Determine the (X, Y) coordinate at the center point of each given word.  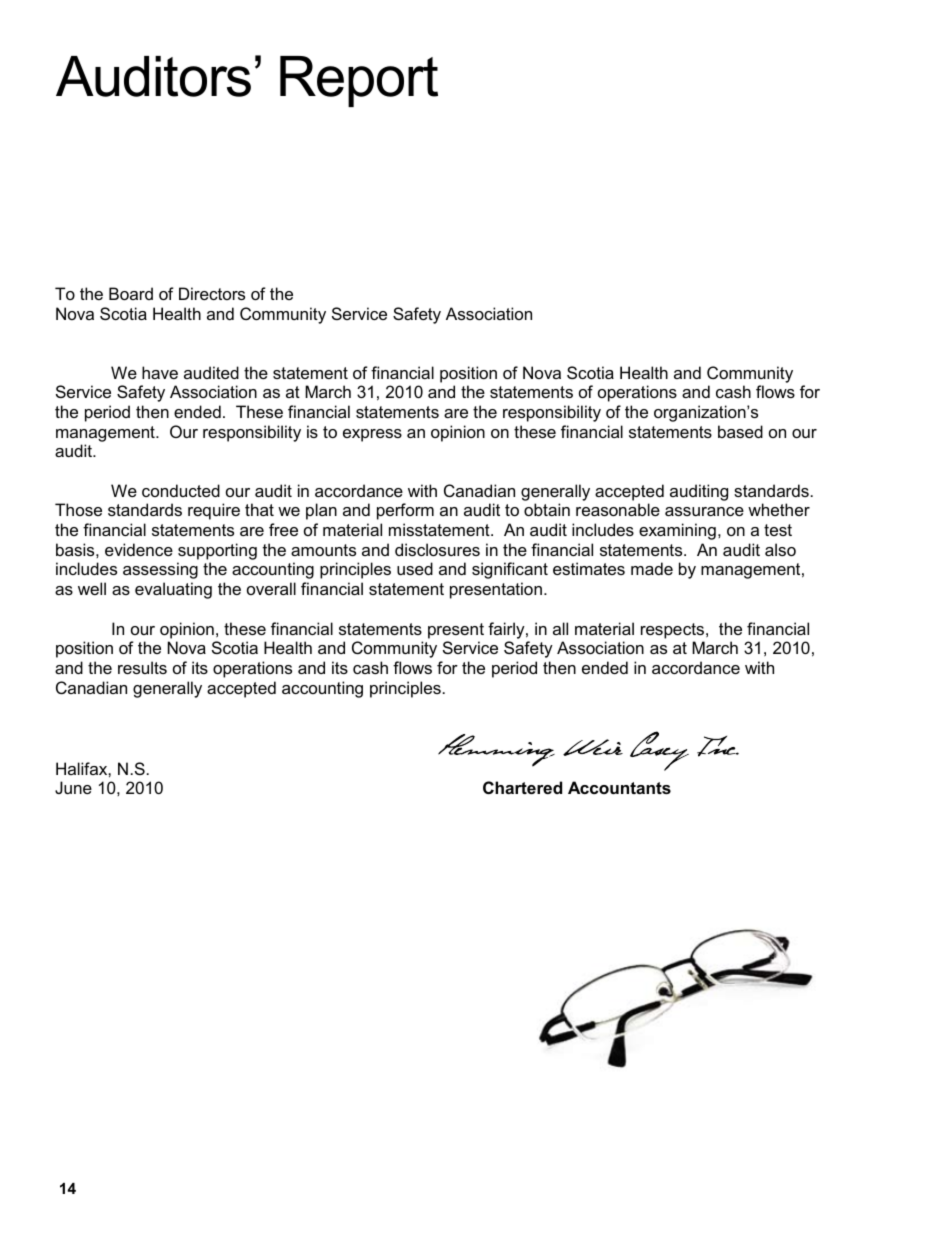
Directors (212, 293)
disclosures (437, 549)
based (740, 431)
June (73, 787)
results (142, 667)
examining (677, 531)
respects (674, 631)
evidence (139, 549)
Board (131, 293)
